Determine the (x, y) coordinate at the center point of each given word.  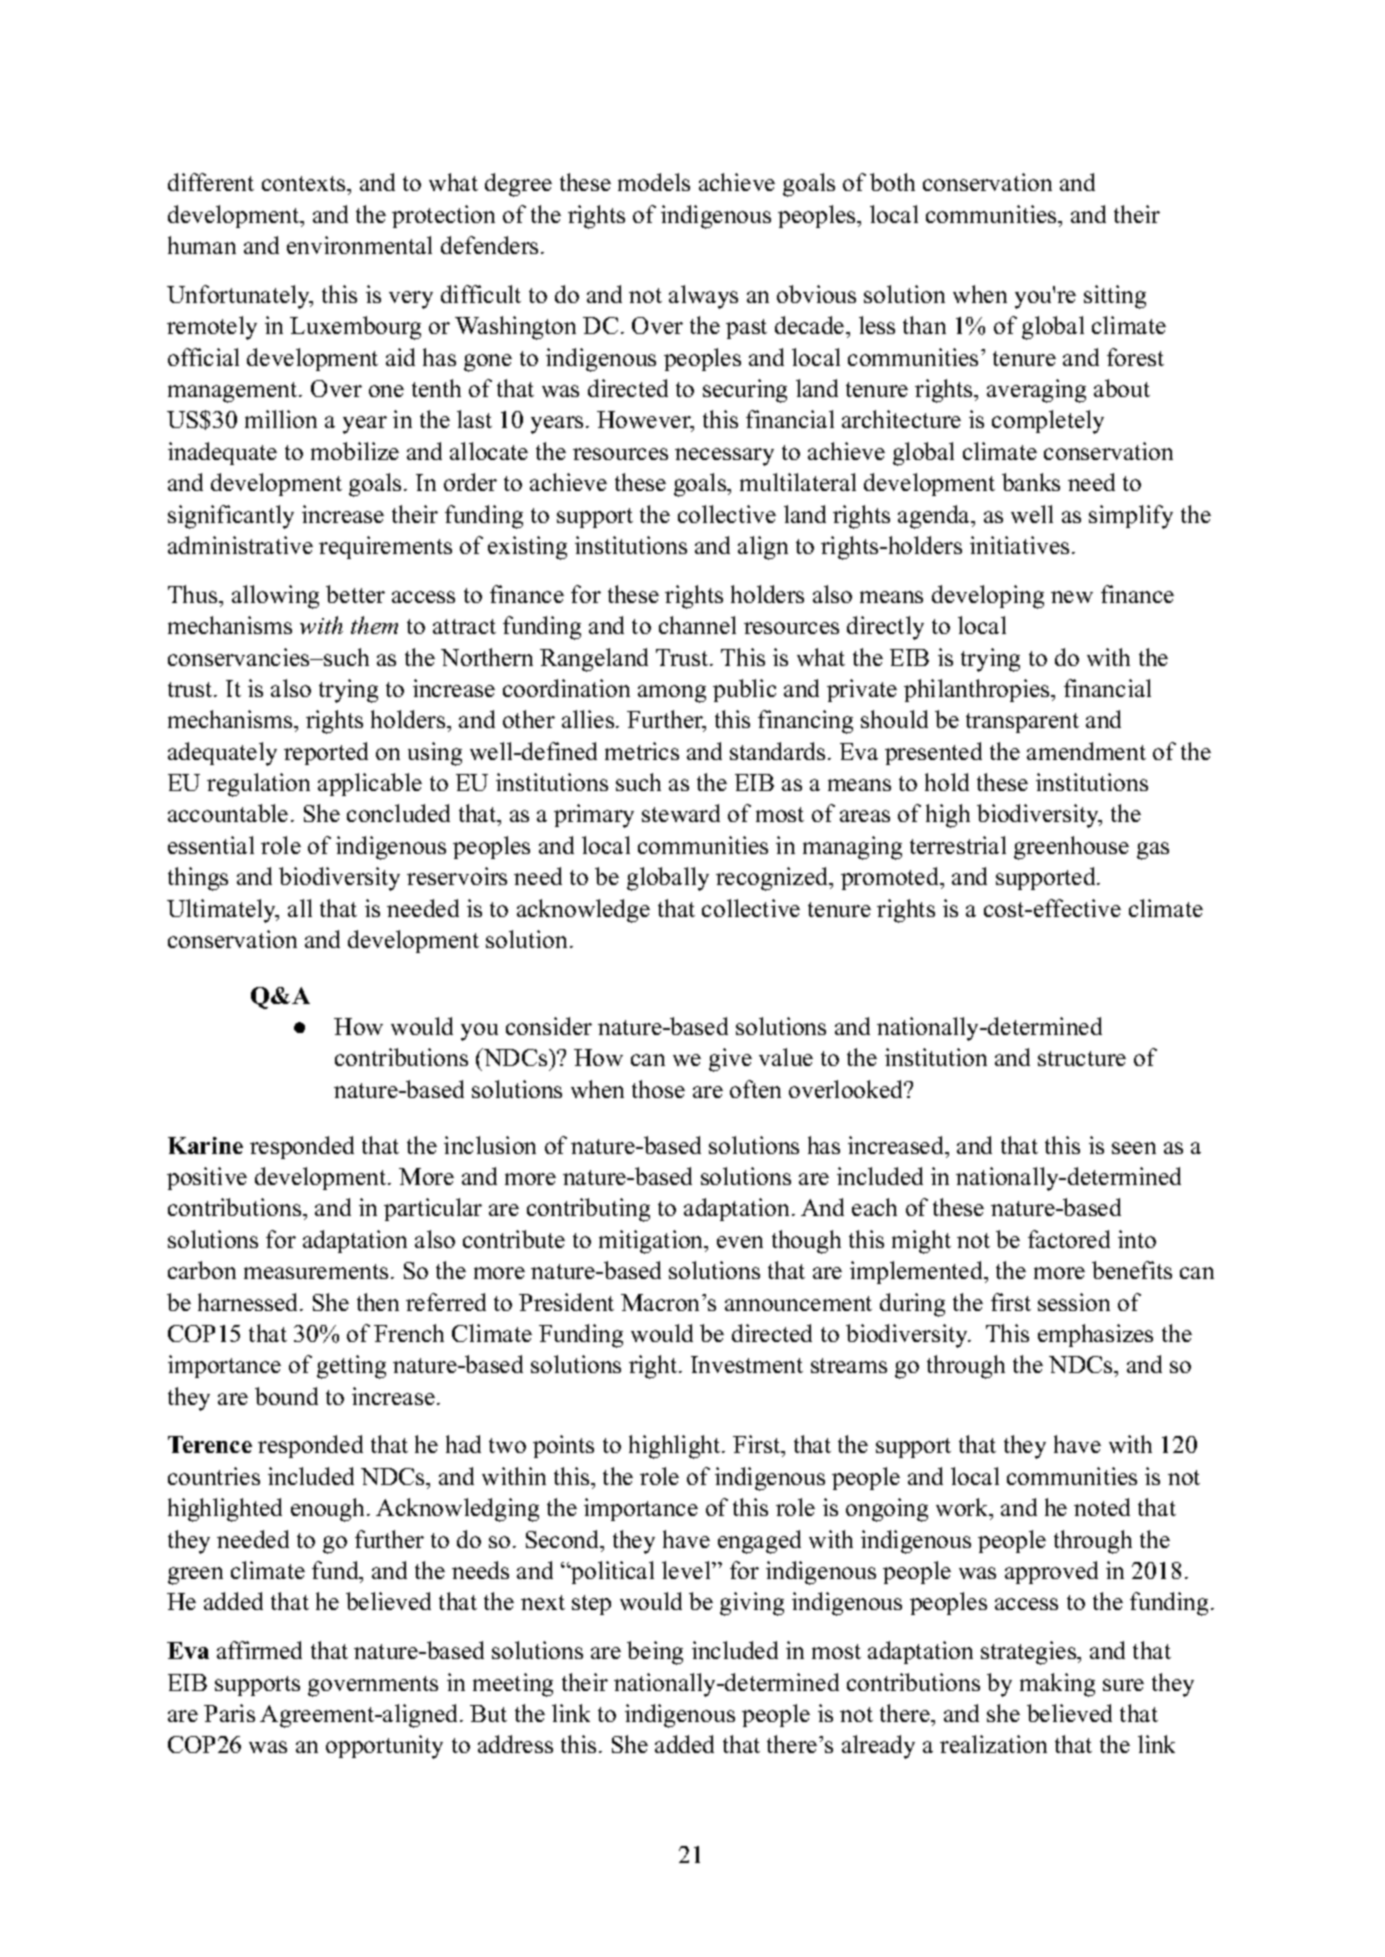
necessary (724, 457)
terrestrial (958, 845)
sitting (1115, 297)
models (654, 182)
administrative (240, 545)
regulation (258, 785)
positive (207, 1178)
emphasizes (1095, 1335)
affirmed (259, 1650)
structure (1082, 1058)
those (658, 1089)
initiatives (1019, 545)
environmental (359, 245)
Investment (747, 1364)
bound (286, 1396)
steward (681, 813)
